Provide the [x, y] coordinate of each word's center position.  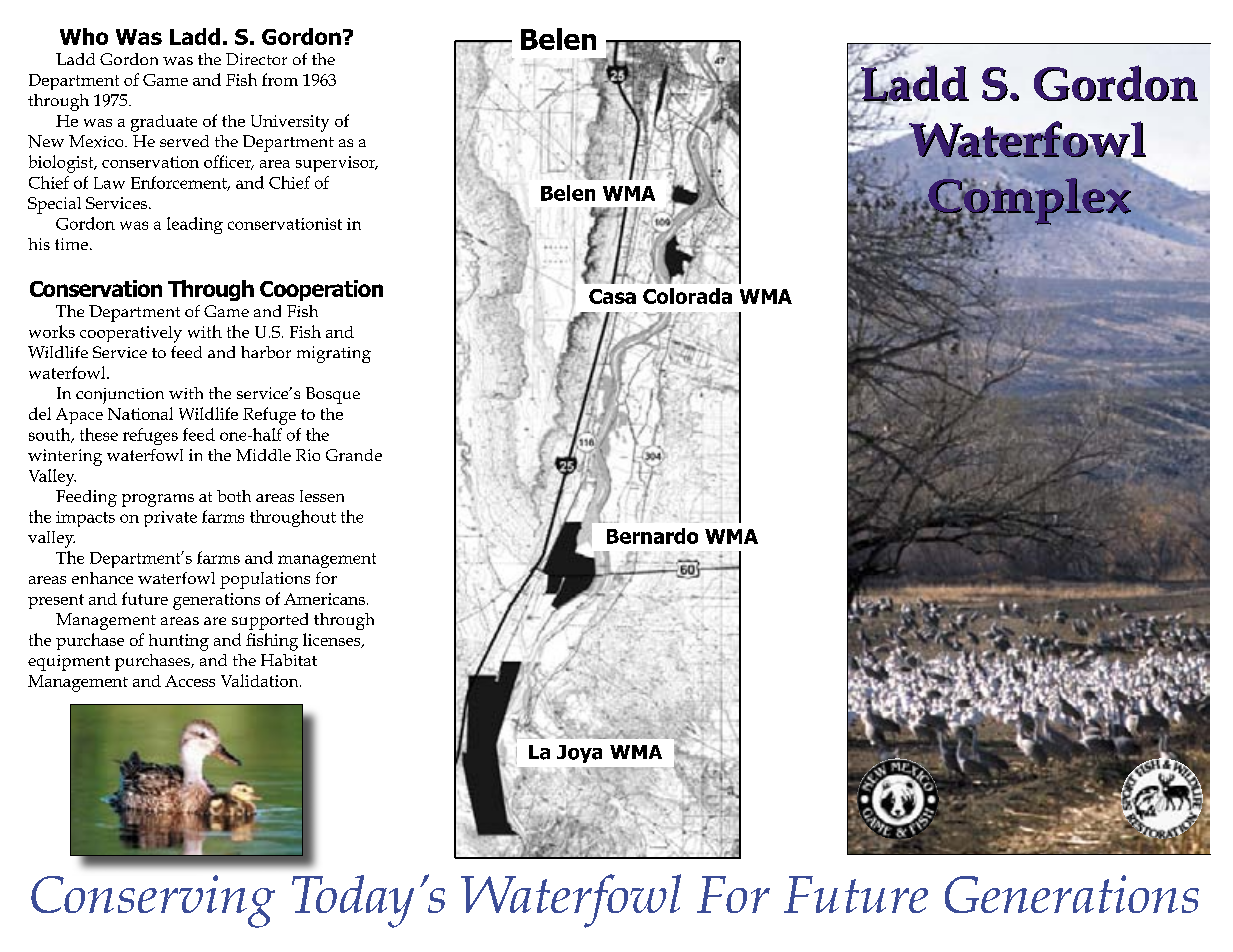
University [290, 123]
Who [84, 36]
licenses [333, 640]
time [71, 244]
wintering [65, 457]
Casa [612, 296]
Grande [354, 455]
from [280, 79]
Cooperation [321, 290]
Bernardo [652, 536]
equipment [69, 663]
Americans [324, 599]
